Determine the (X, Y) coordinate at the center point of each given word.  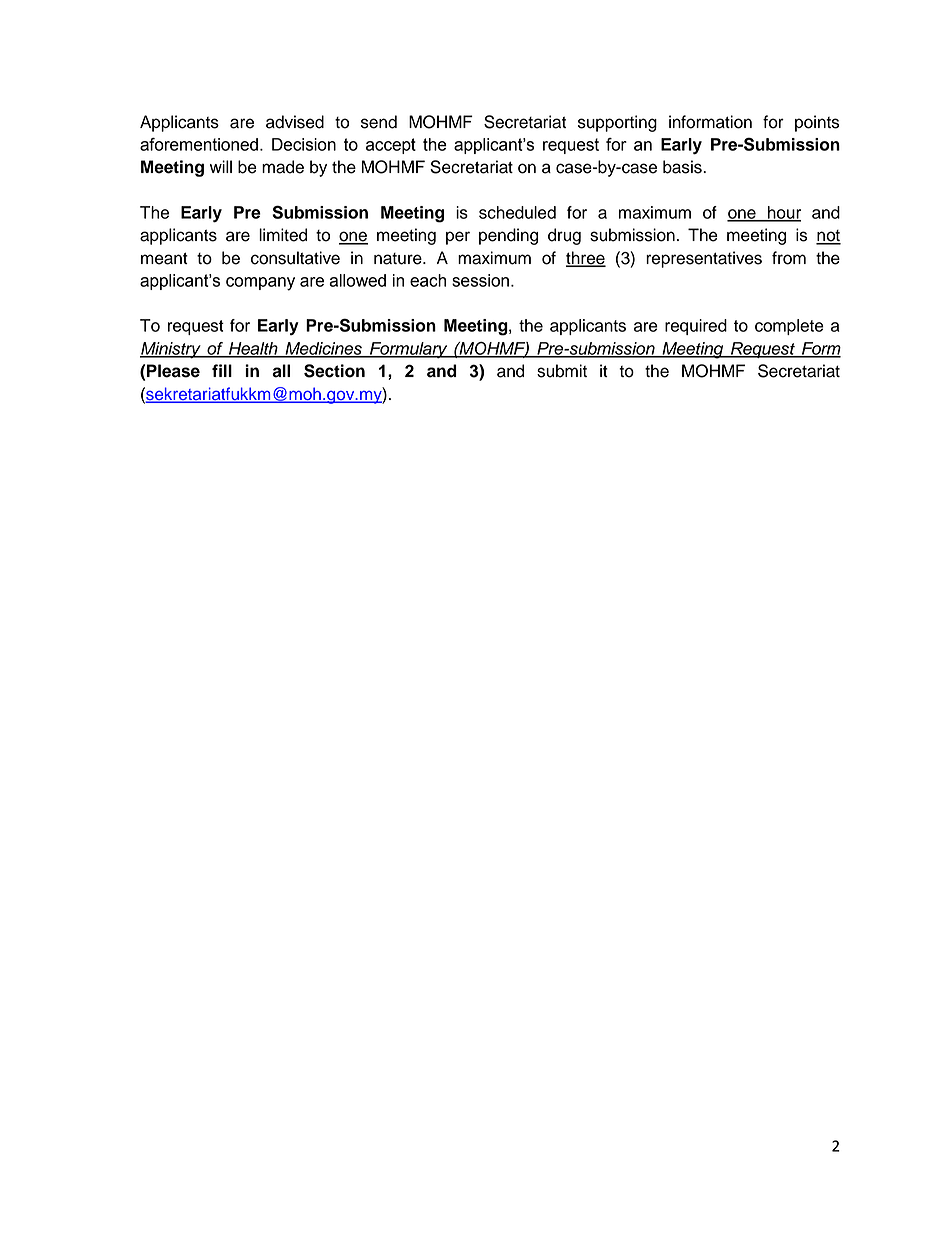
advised (295, 122)
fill (222, 370)
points (817, 123)
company (260, 284)
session (480, 280)
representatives (704, 259)
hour (783, 213)
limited (283, 235)
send (379, 122)
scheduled (517, 212)
